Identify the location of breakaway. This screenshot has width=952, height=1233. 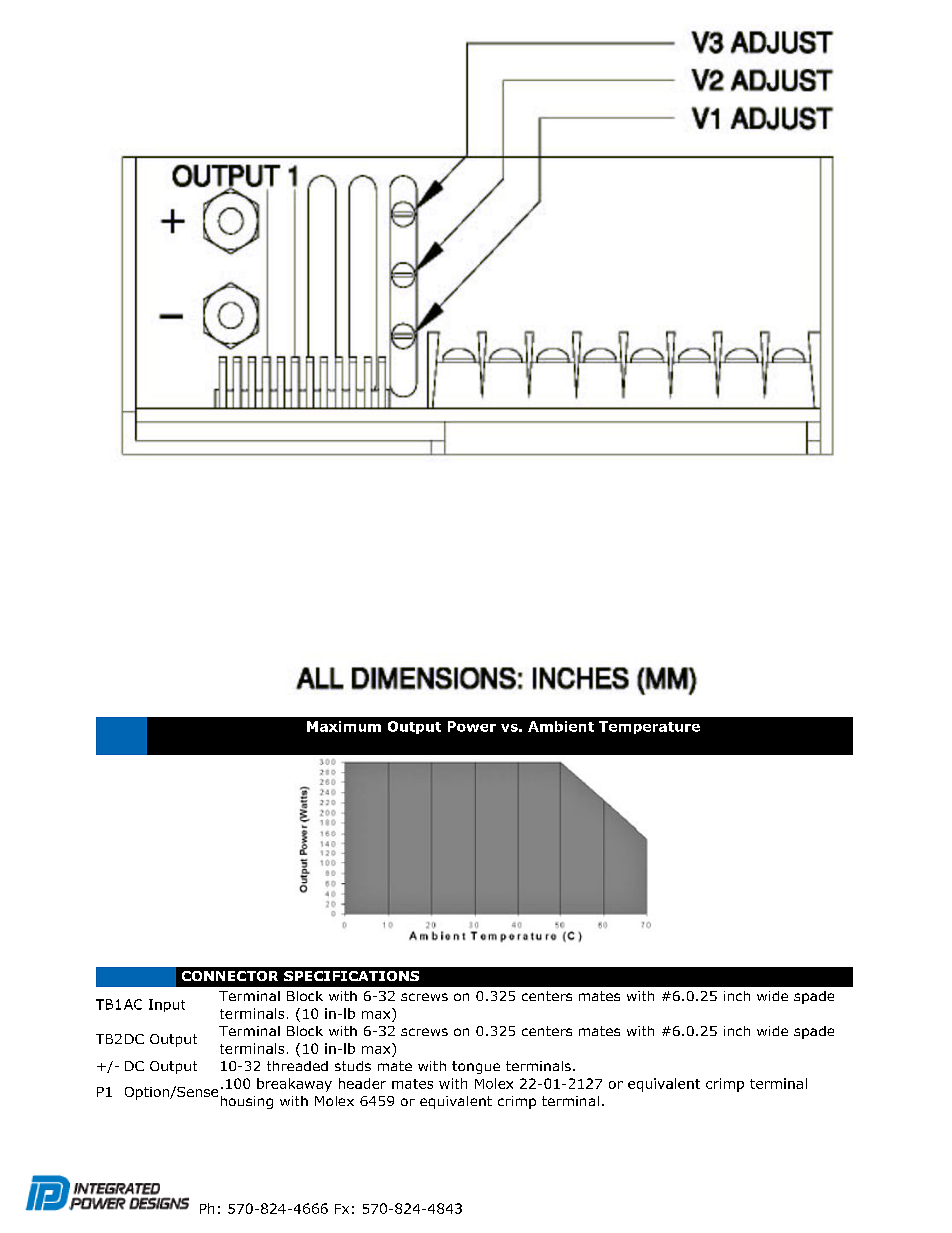
(294, 1085).
